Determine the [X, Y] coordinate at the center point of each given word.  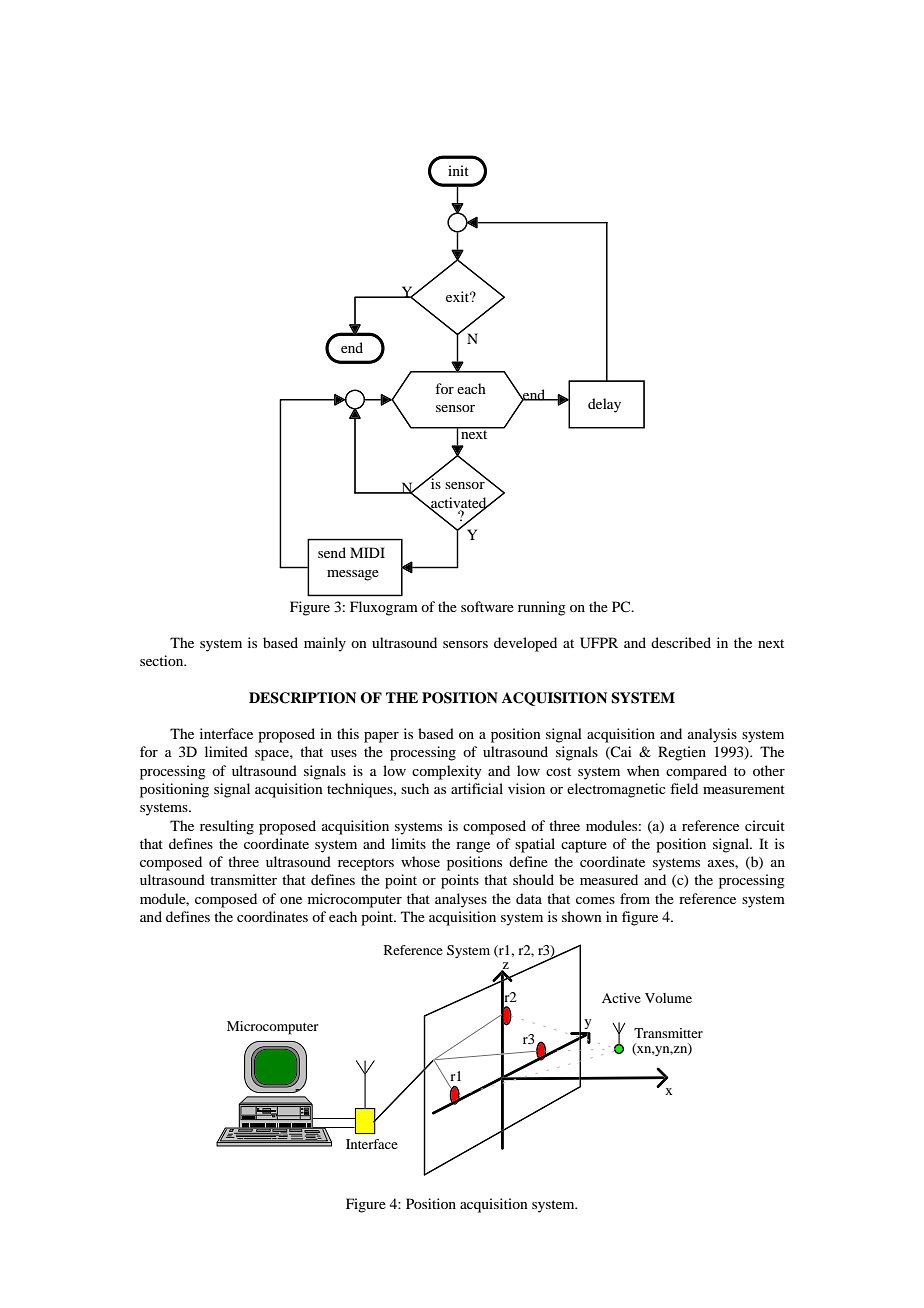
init [458, 170]
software [487, 606]
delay [604, 405]
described [681, 642]
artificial [477, 788]
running [542, 608]
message [353, 575]
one [291, 900]
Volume [668, 998]
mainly [325, 644]
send [332, 552]
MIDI [367, 552]
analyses [461, 900]
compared [696, 772]
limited [226, 751]
